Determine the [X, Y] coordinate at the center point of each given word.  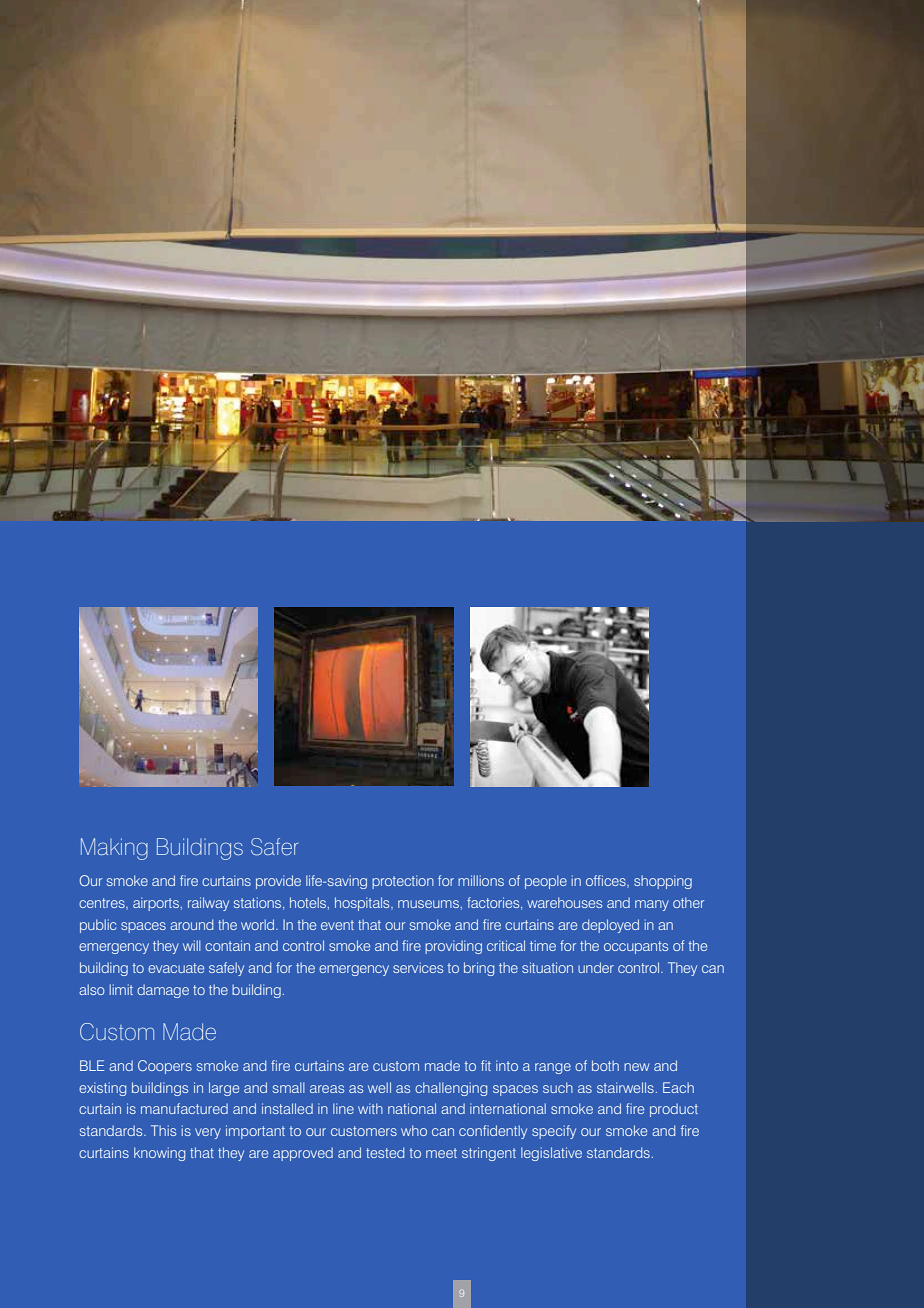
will [192, 945]
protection [403, 882]
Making [114, 849]
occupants [636, 947]
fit [486, 1065]
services [418, 967]
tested [385, 1152]
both [605, 1065]
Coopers [165, 1067]
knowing [159, 1154]
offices [607, 881]
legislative [551, 1154]
